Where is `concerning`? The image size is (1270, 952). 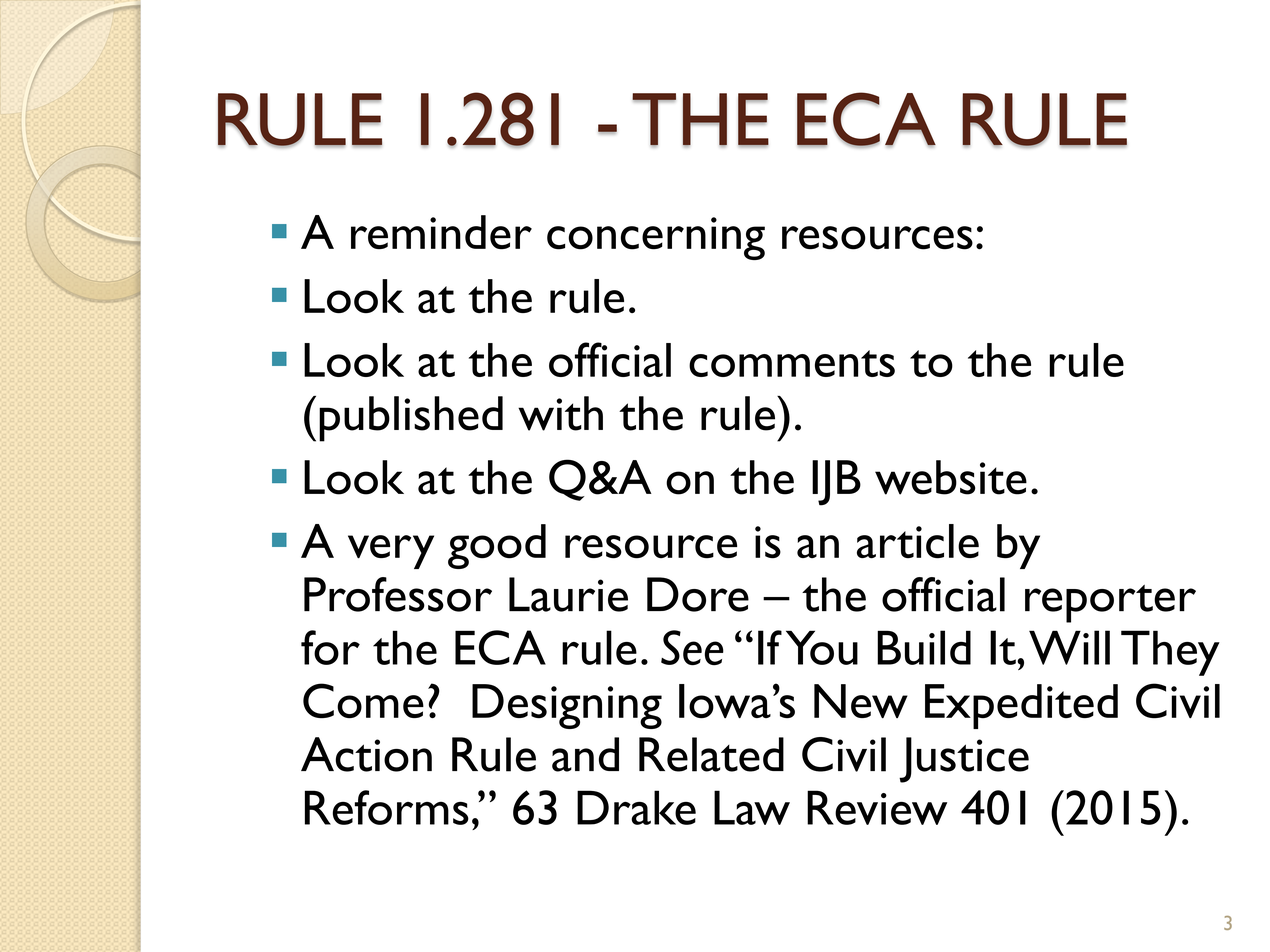 concerning is located at coordinates (656, 238).
